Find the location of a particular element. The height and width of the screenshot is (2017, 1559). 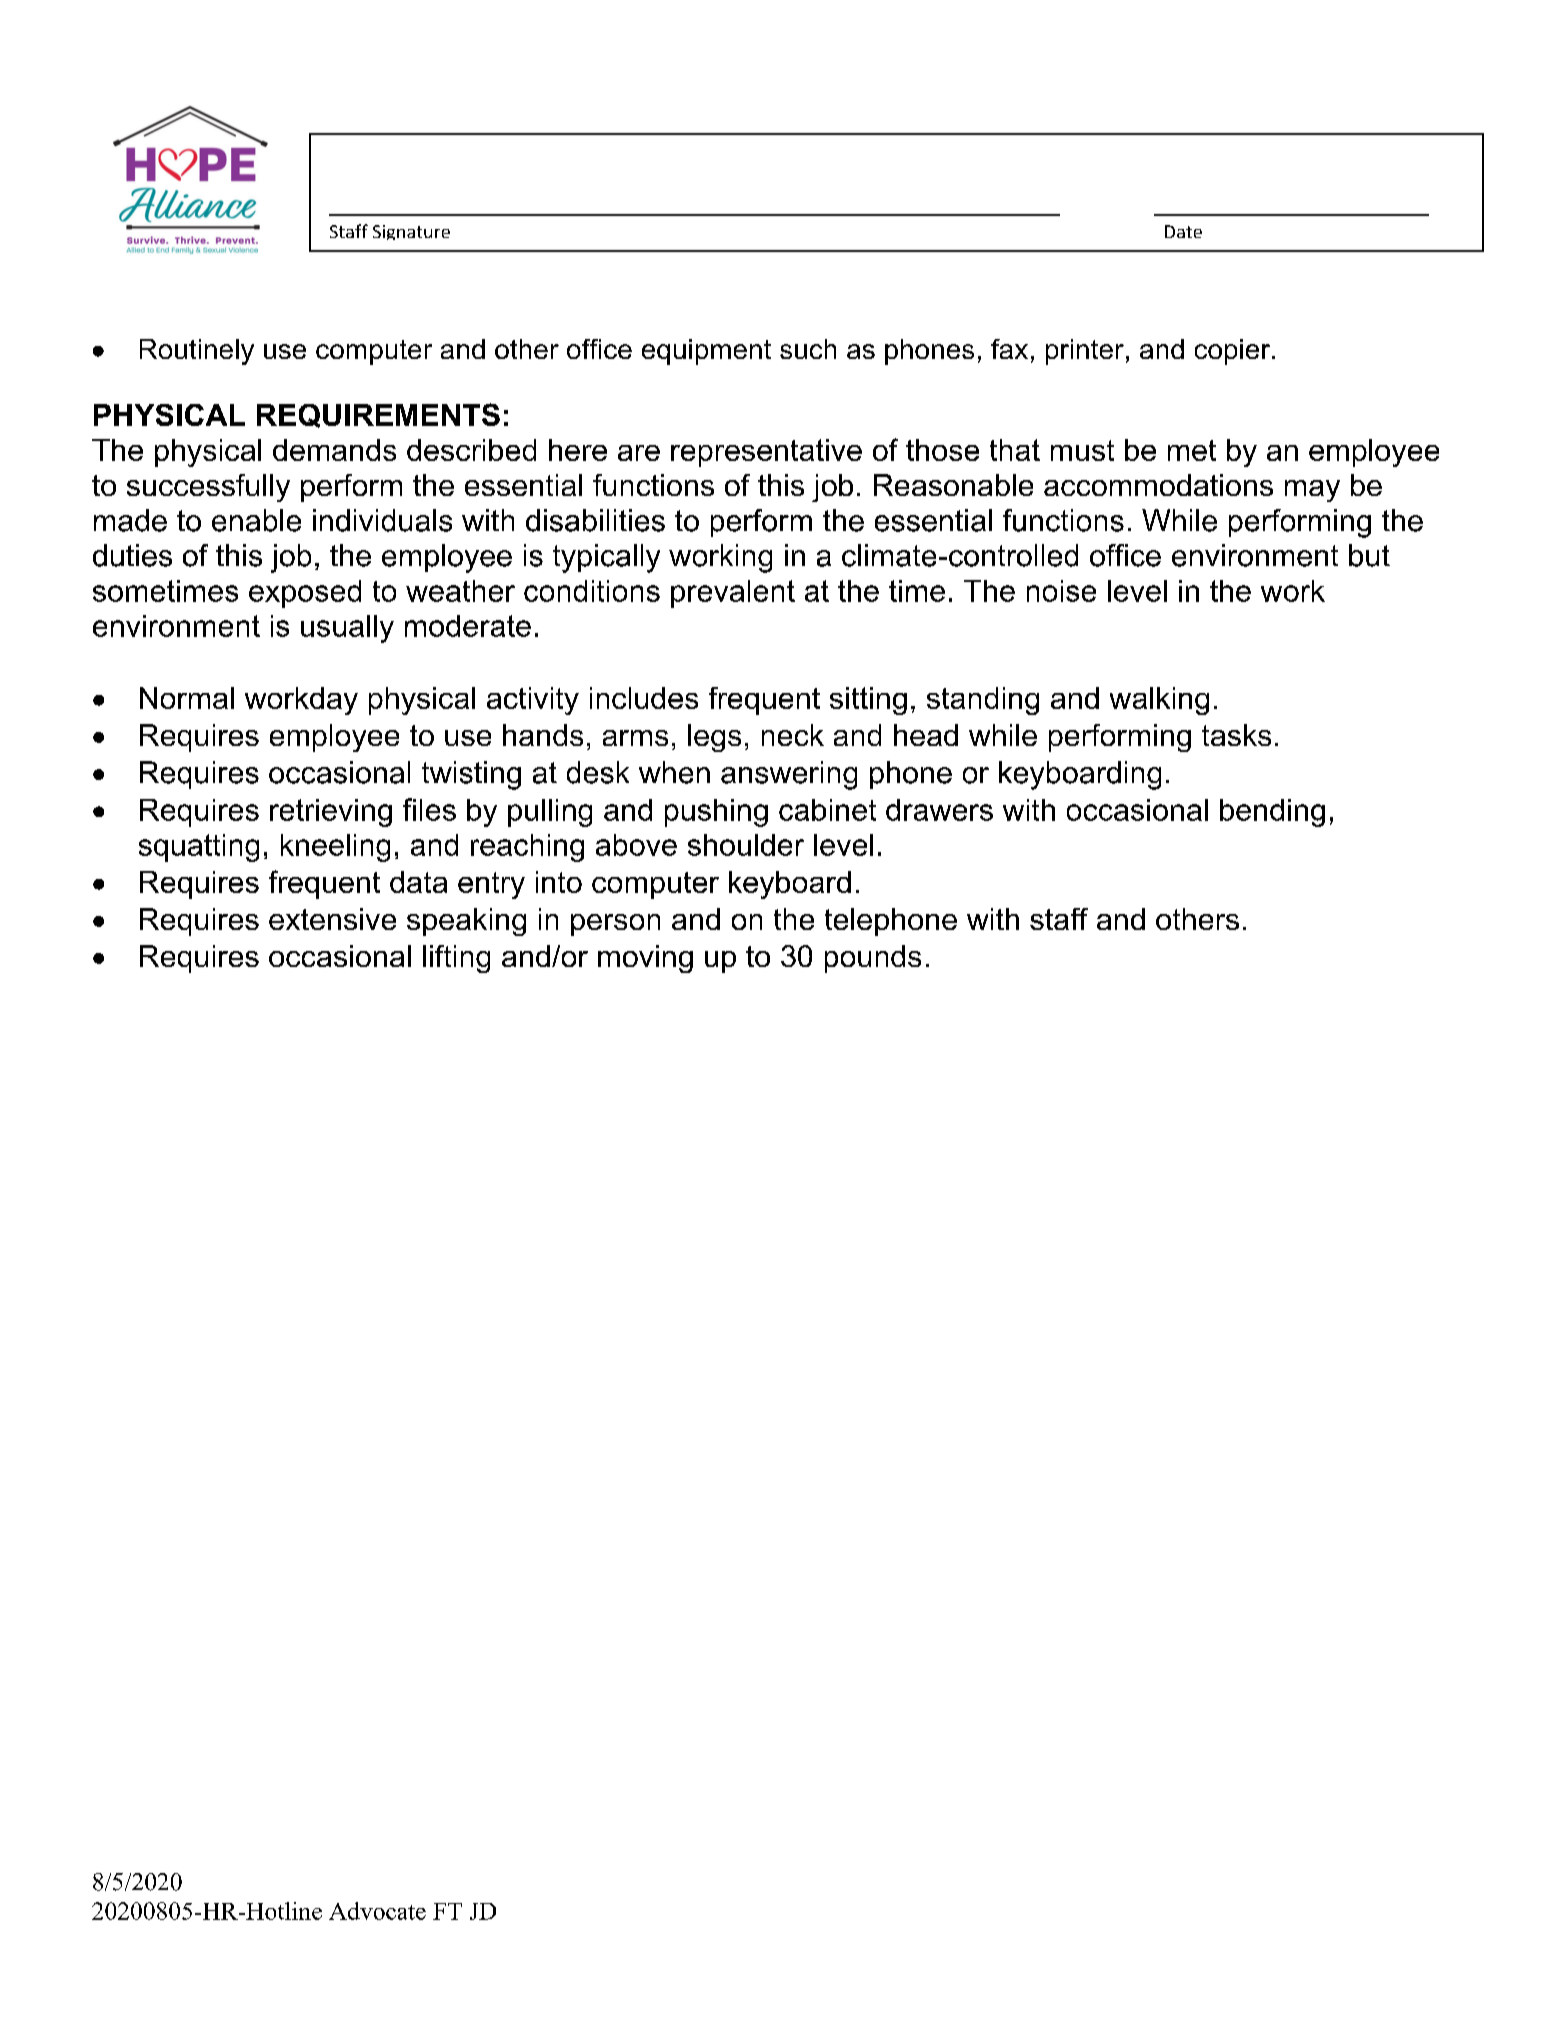

person is located at coordinates (615, 925).
